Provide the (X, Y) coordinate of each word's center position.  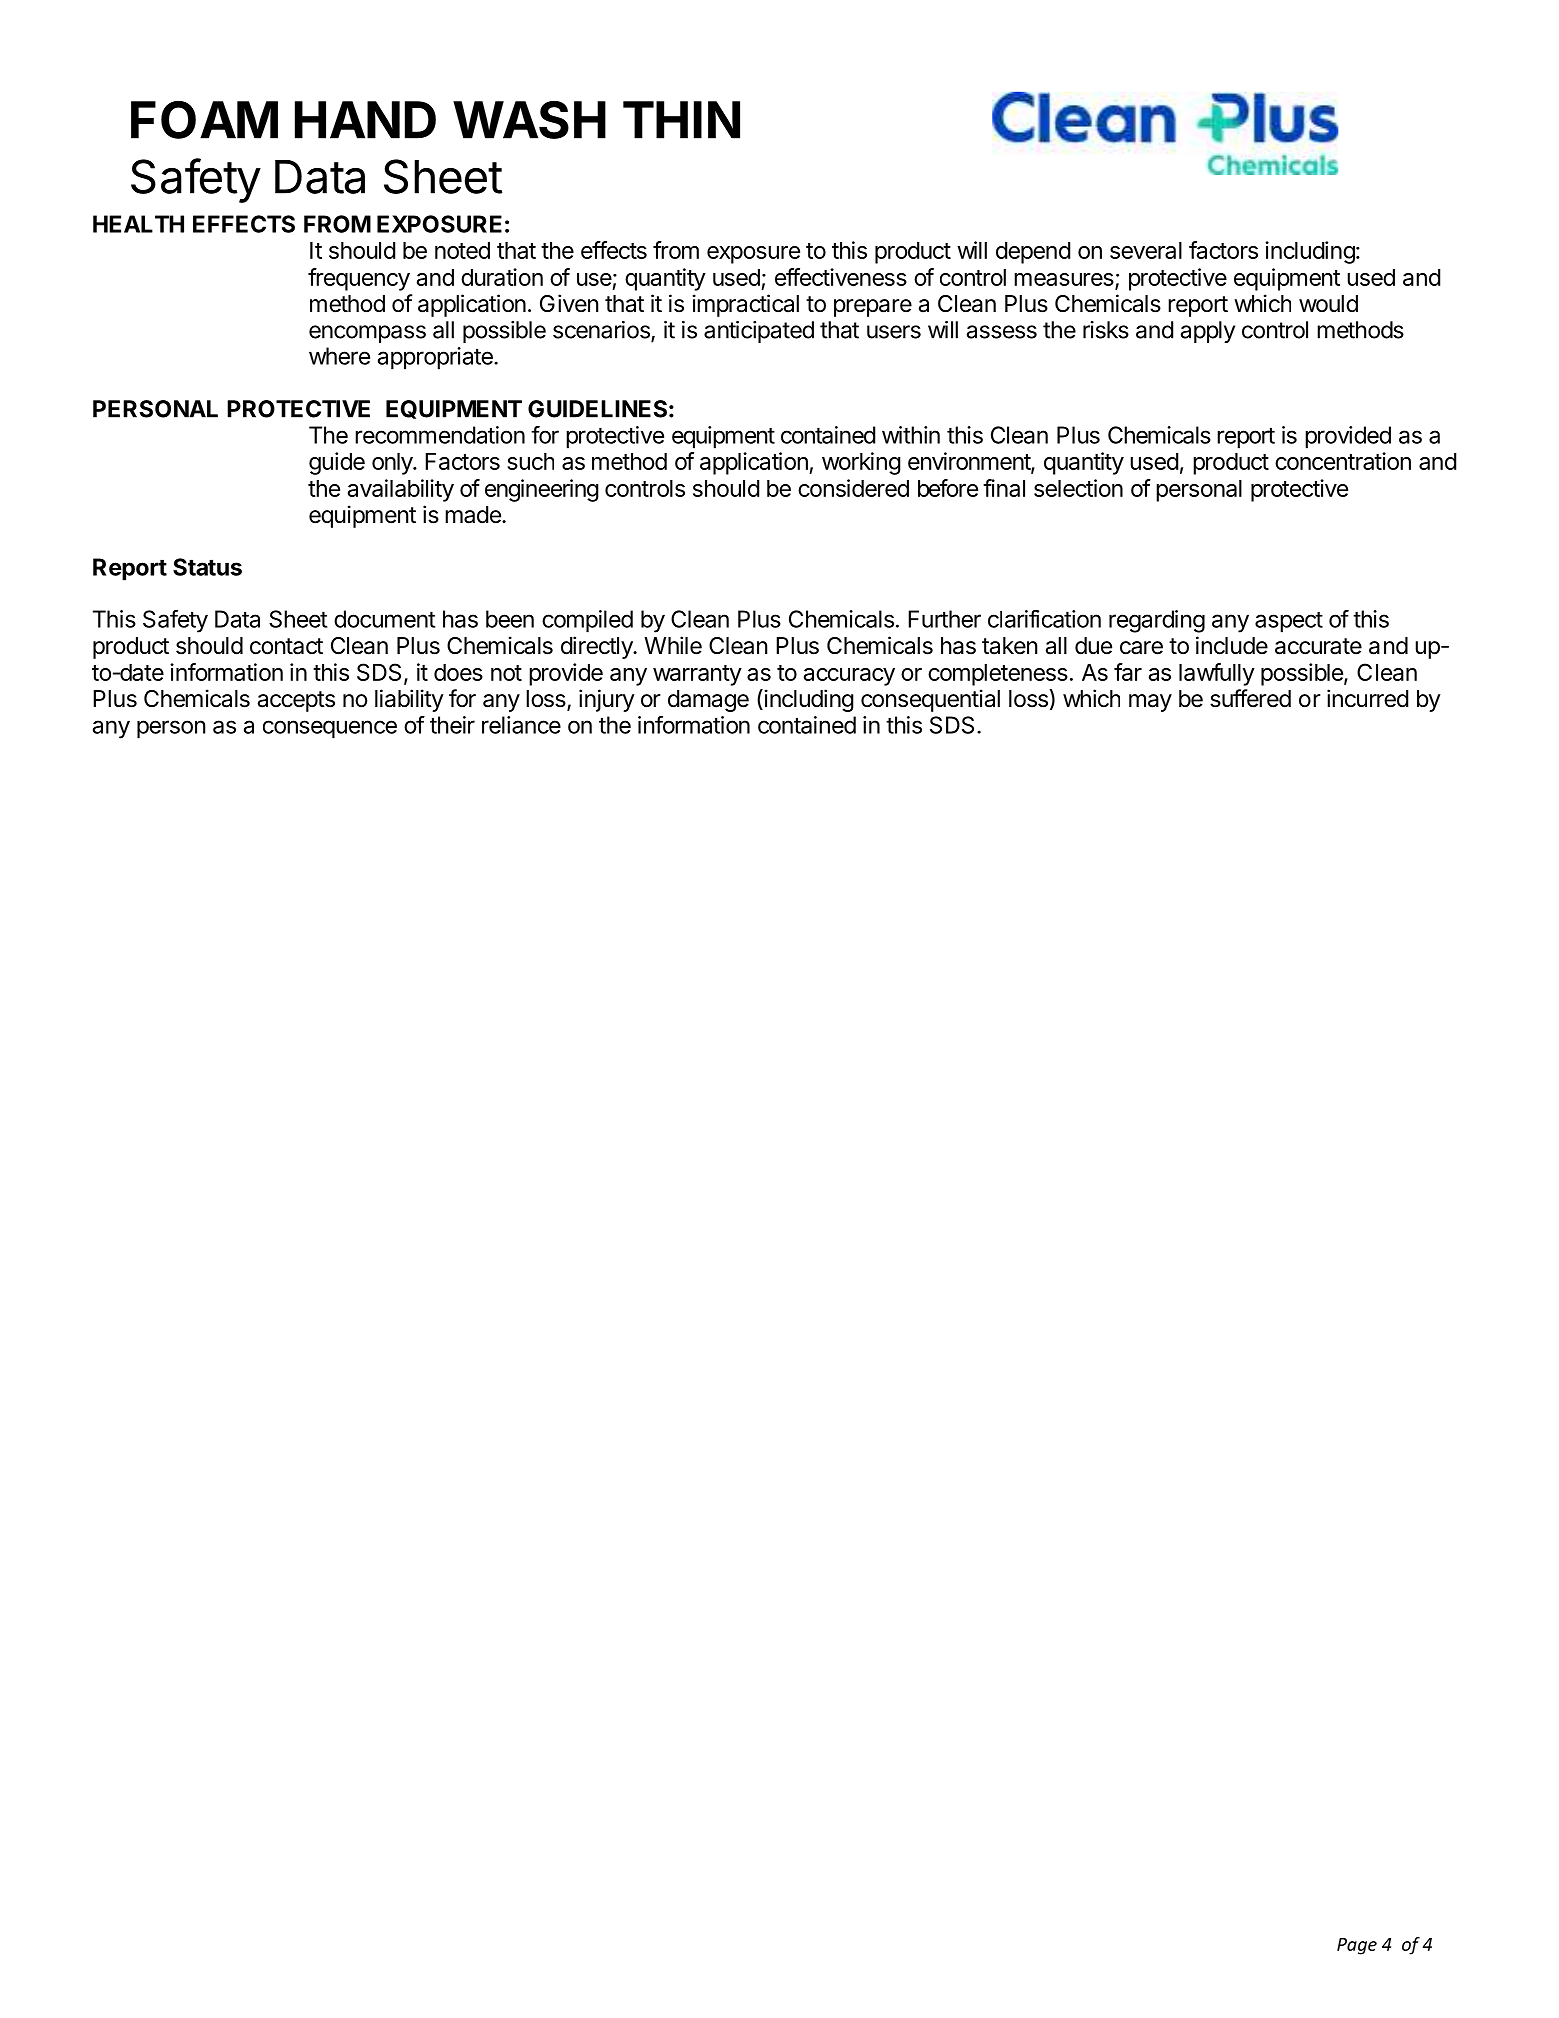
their (452, 725)
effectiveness (841, 277)
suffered (1250, 698)
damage (708, 701)
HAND (365, 120)
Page (1357, 1946)
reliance (521, 725)
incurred (1367, 698)
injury (607, 700)
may (1150, 703)
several (1146, 250)
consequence (330, 729)
